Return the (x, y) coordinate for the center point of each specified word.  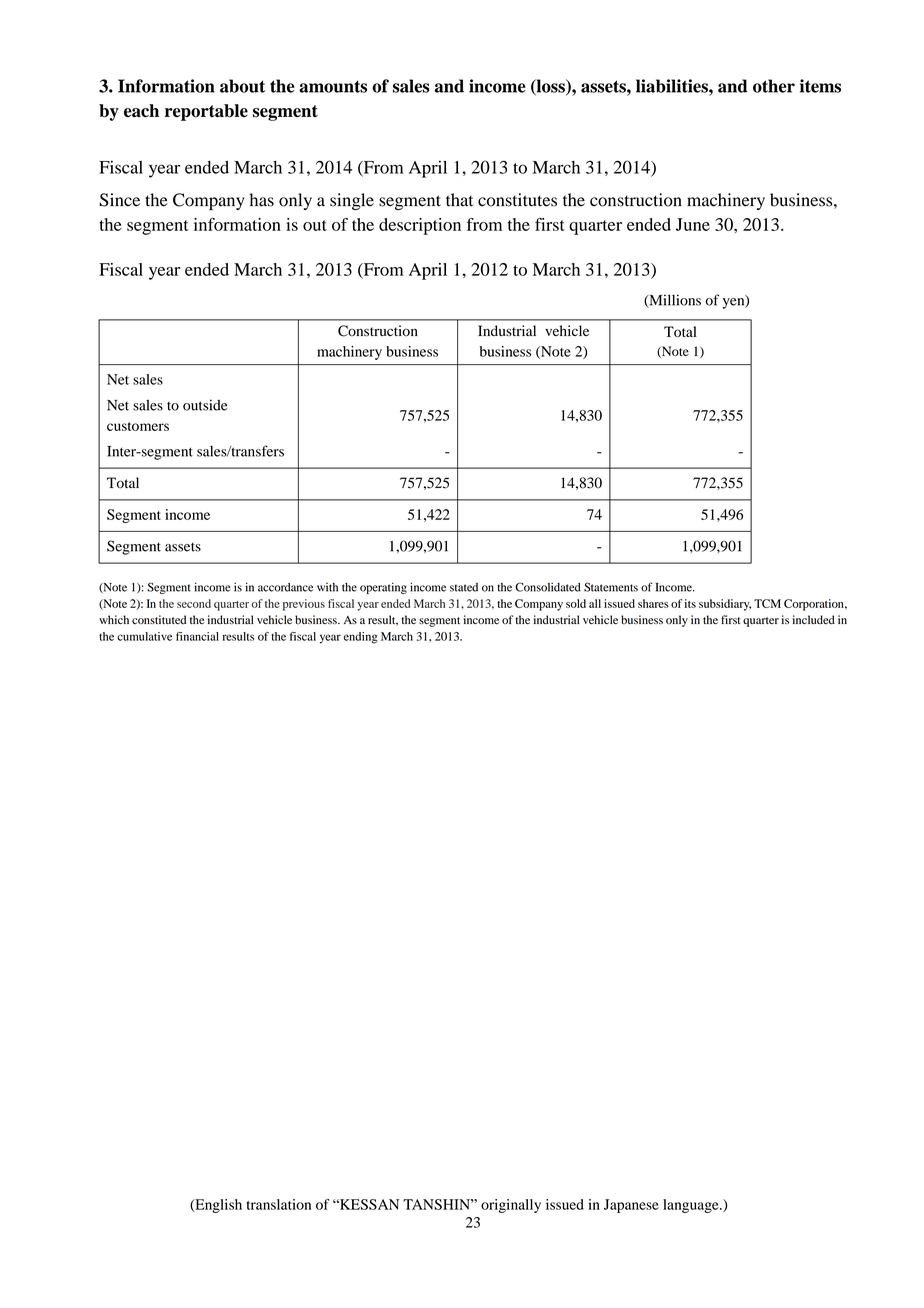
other (774, 86)
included (814, 620)
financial (197, 636)
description (420, 226)
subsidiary (725, 605)
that (459, 200)
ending (361, 638)
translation (279, 1204)
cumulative (144, 636)
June (693, 224)
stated (464, 587)
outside (205, 405)
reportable (206, 112)
